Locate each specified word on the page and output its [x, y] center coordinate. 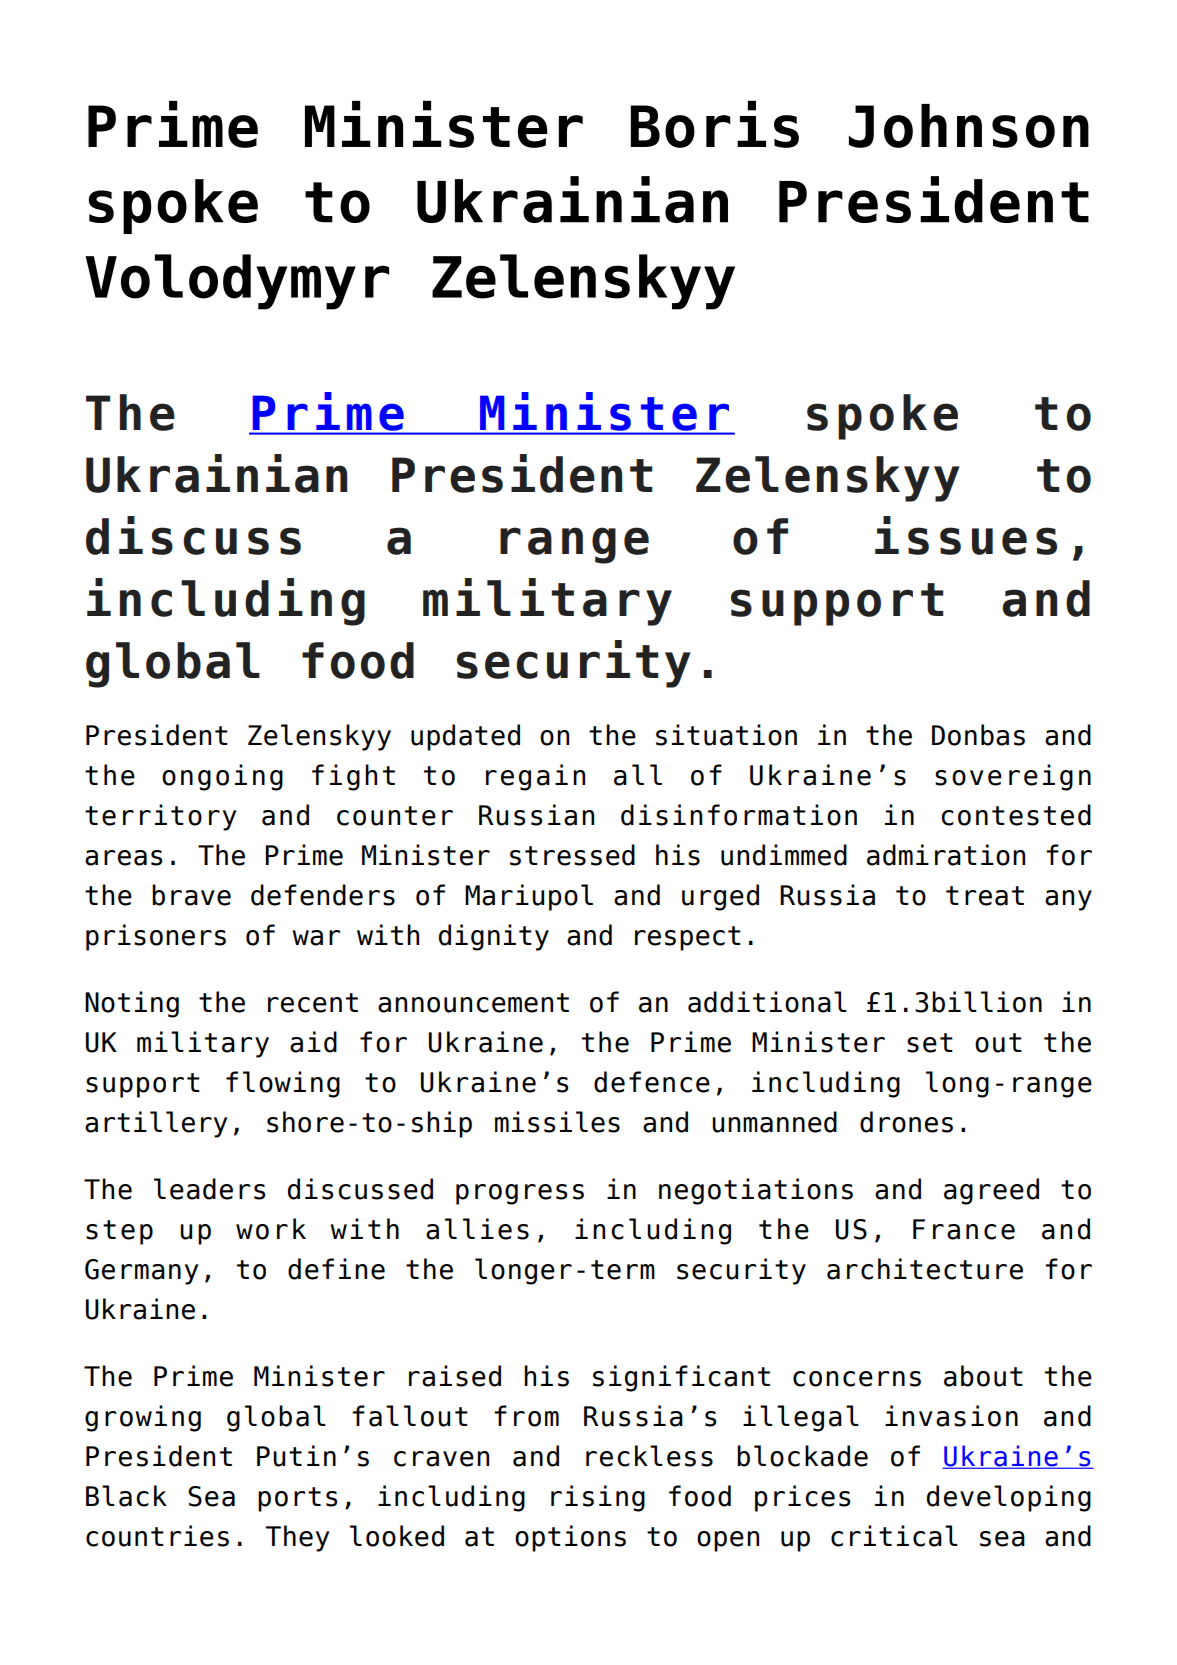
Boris [715, 124]
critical [894, 1536]
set [930, 1043]
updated [465, 737]
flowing [283, 1084]
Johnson [969, 126]
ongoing [222, 777]
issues [966, 535]
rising [598, 1498]
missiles [557, 1122]
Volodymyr [237, 282]
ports [297, 1499]
